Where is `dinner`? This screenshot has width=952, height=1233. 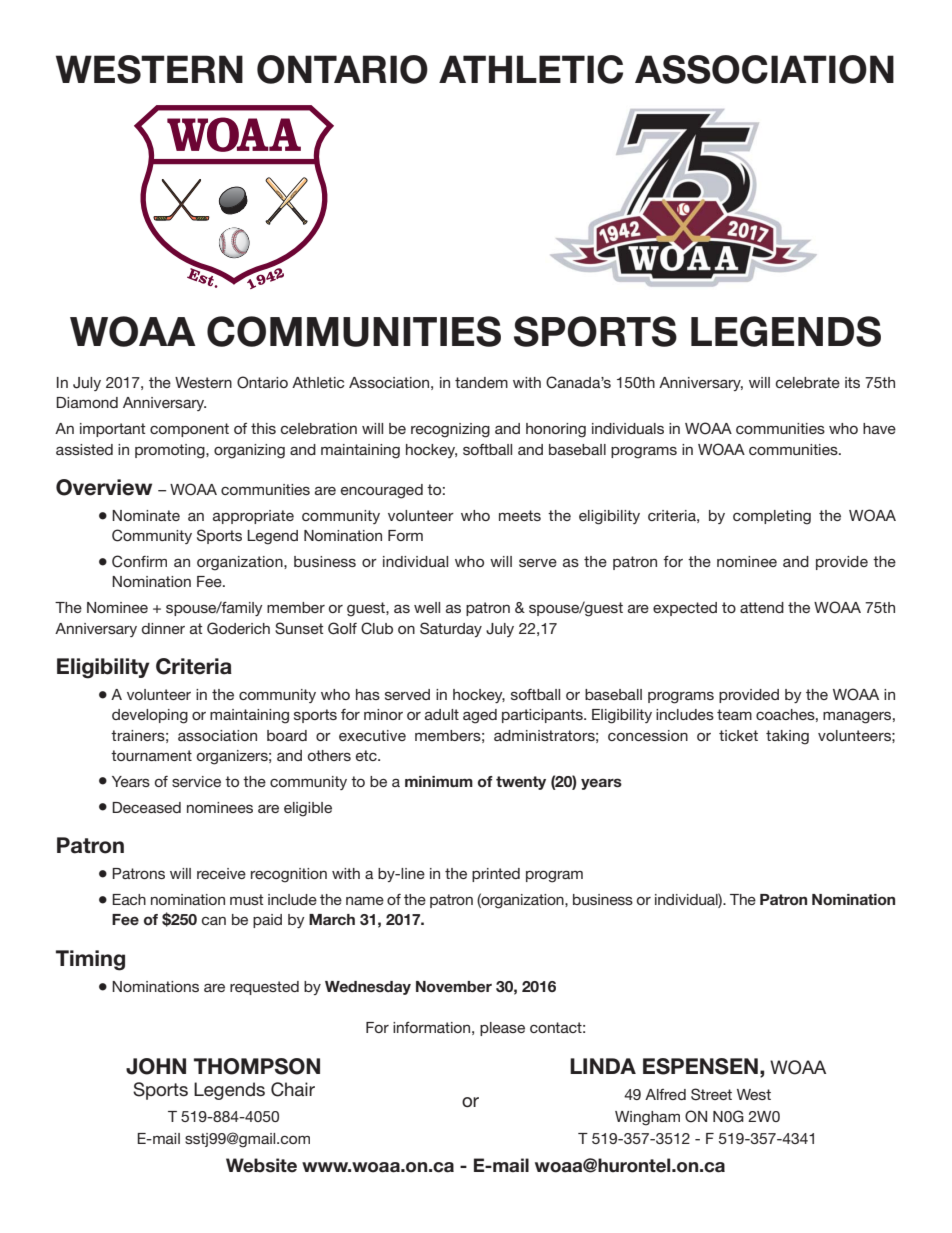 dinner is located at coordinates (163, 628).
